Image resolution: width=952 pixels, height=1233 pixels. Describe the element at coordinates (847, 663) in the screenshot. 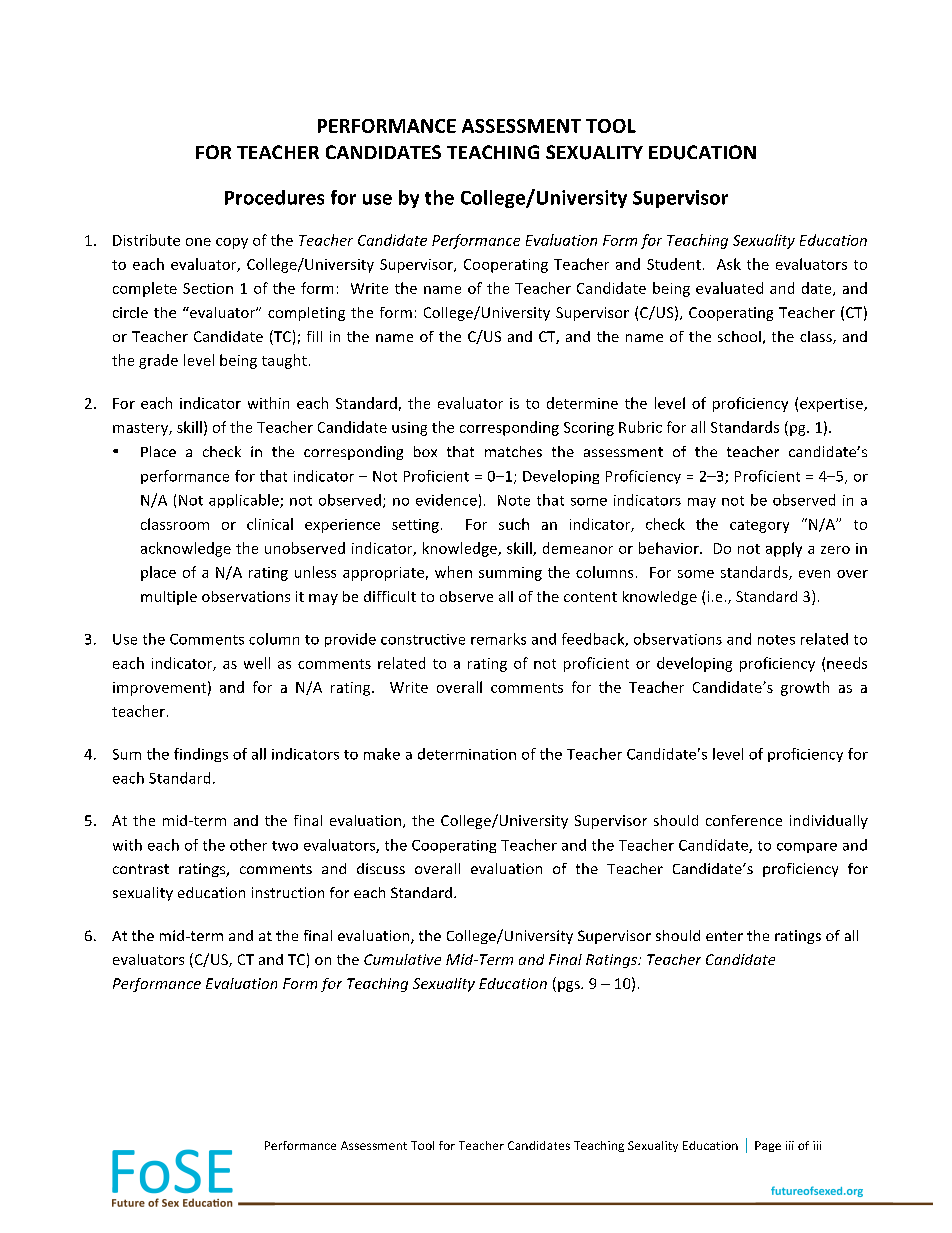

I see `needs` at that location.
